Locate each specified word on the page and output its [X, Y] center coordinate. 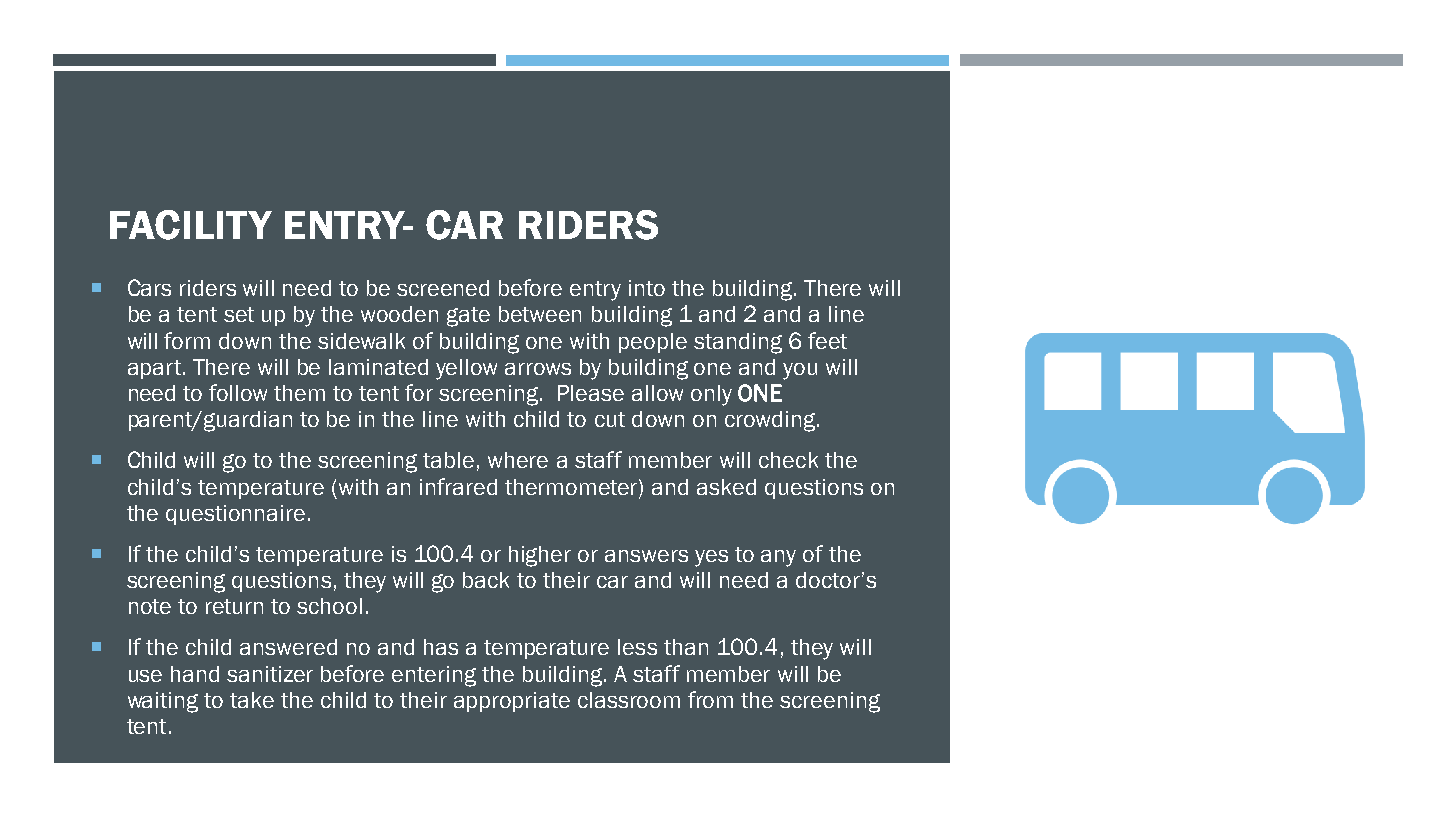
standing [738, 343]
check [788, 460]
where [518, 460]
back [486, 580]
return [234, 606]
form [187, 340]
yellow [466, 369]
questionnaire [235, 515]
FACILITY [191, 225]
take [252, 700]
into [647, 288]
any [778, 558]
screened [443, 288]
